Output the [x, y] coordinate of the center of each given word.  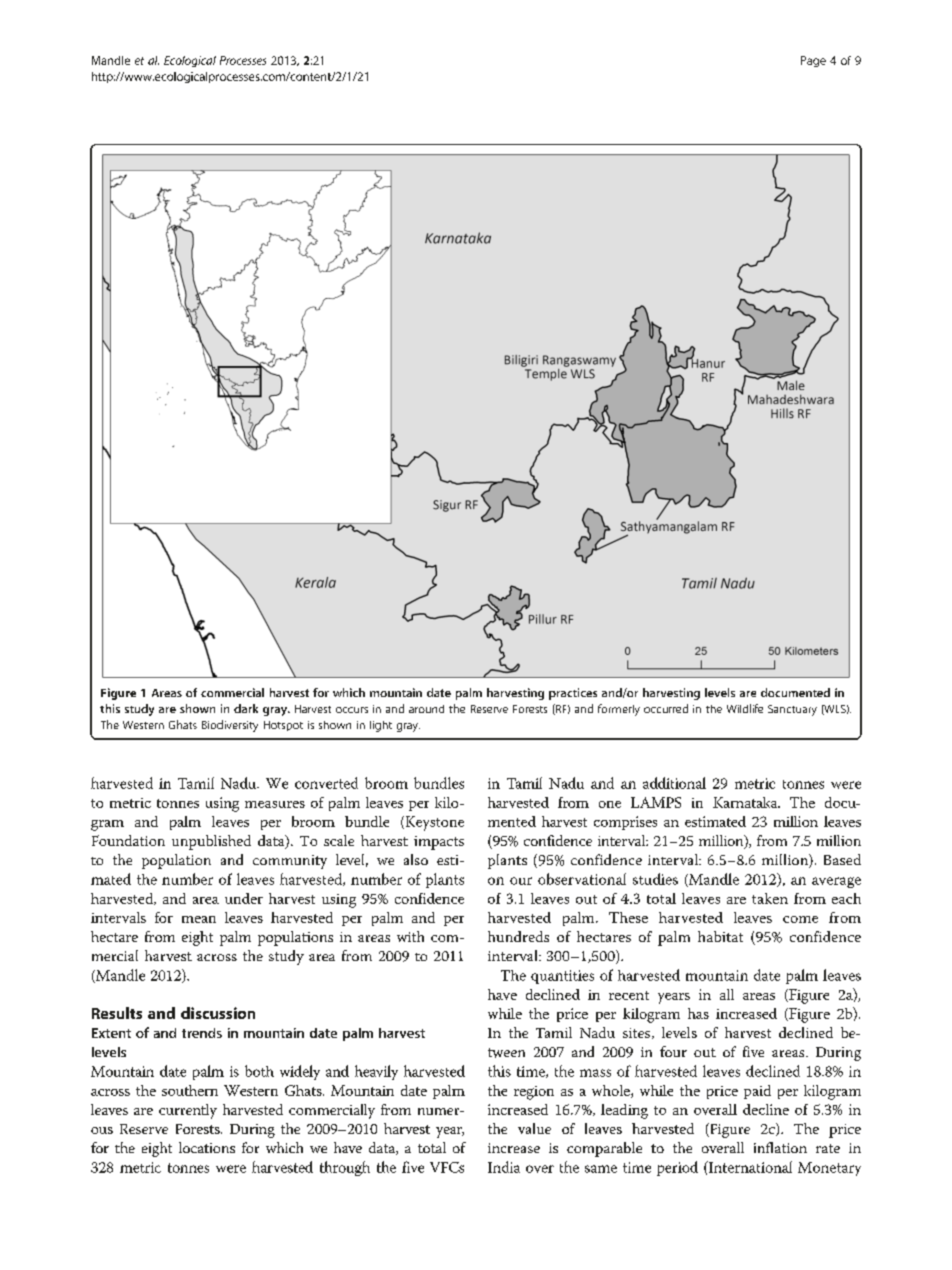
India [504, 1167]
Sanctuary [792, 710]
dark [246, 708]
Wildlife [745, 708]
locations [207, 1147]
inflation [780, 1147]
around [426, 709]
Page [813, 61]
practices [573, 694]
